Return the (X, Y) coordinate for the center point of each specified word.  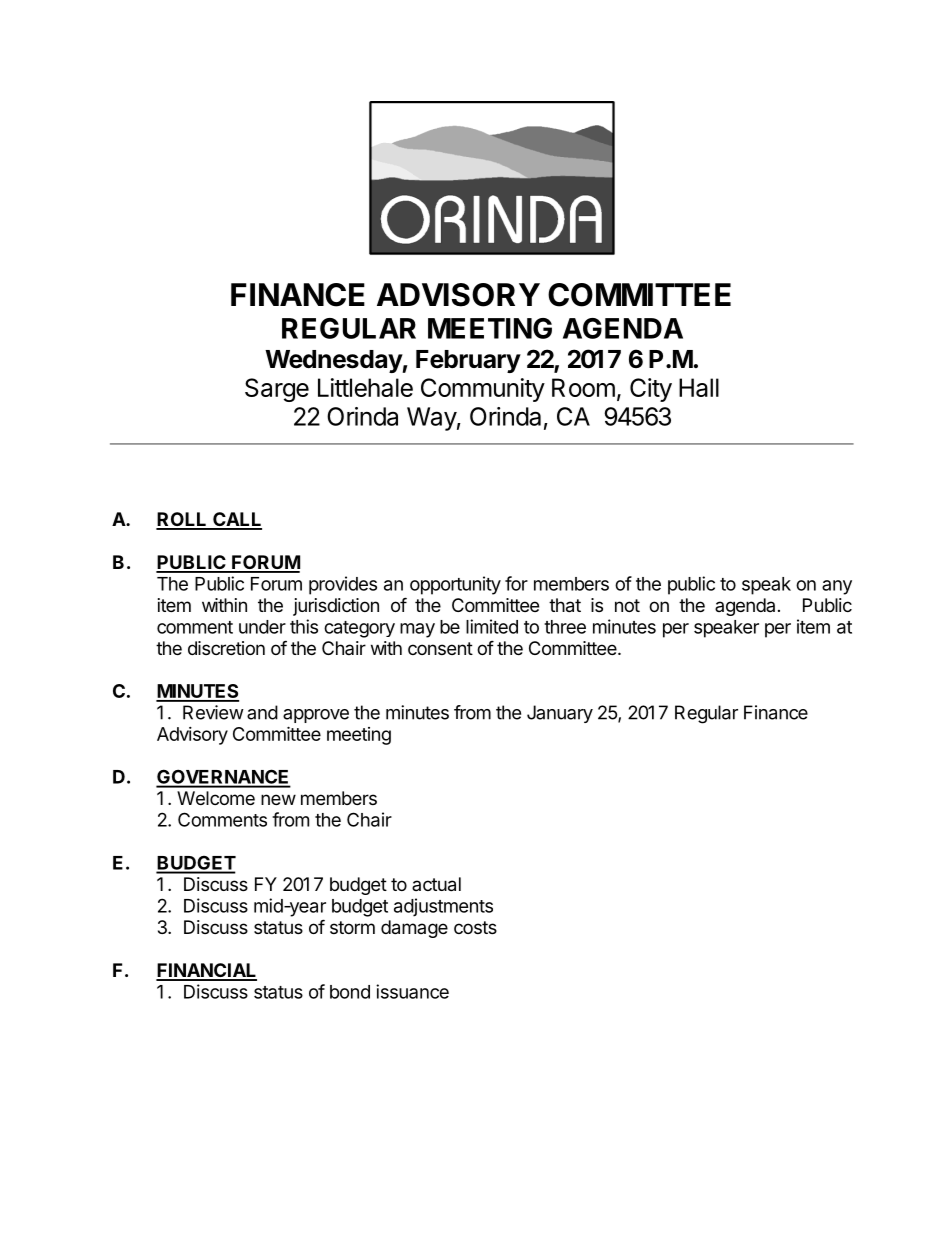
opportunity (455, 585)
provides (343, 585)
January (560, 714)
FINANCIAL (206, 971)
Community (483, 390)
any (837, 587)
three (565, 627)
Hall (699, 387)
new (278, 799)
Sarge (277, 390)
